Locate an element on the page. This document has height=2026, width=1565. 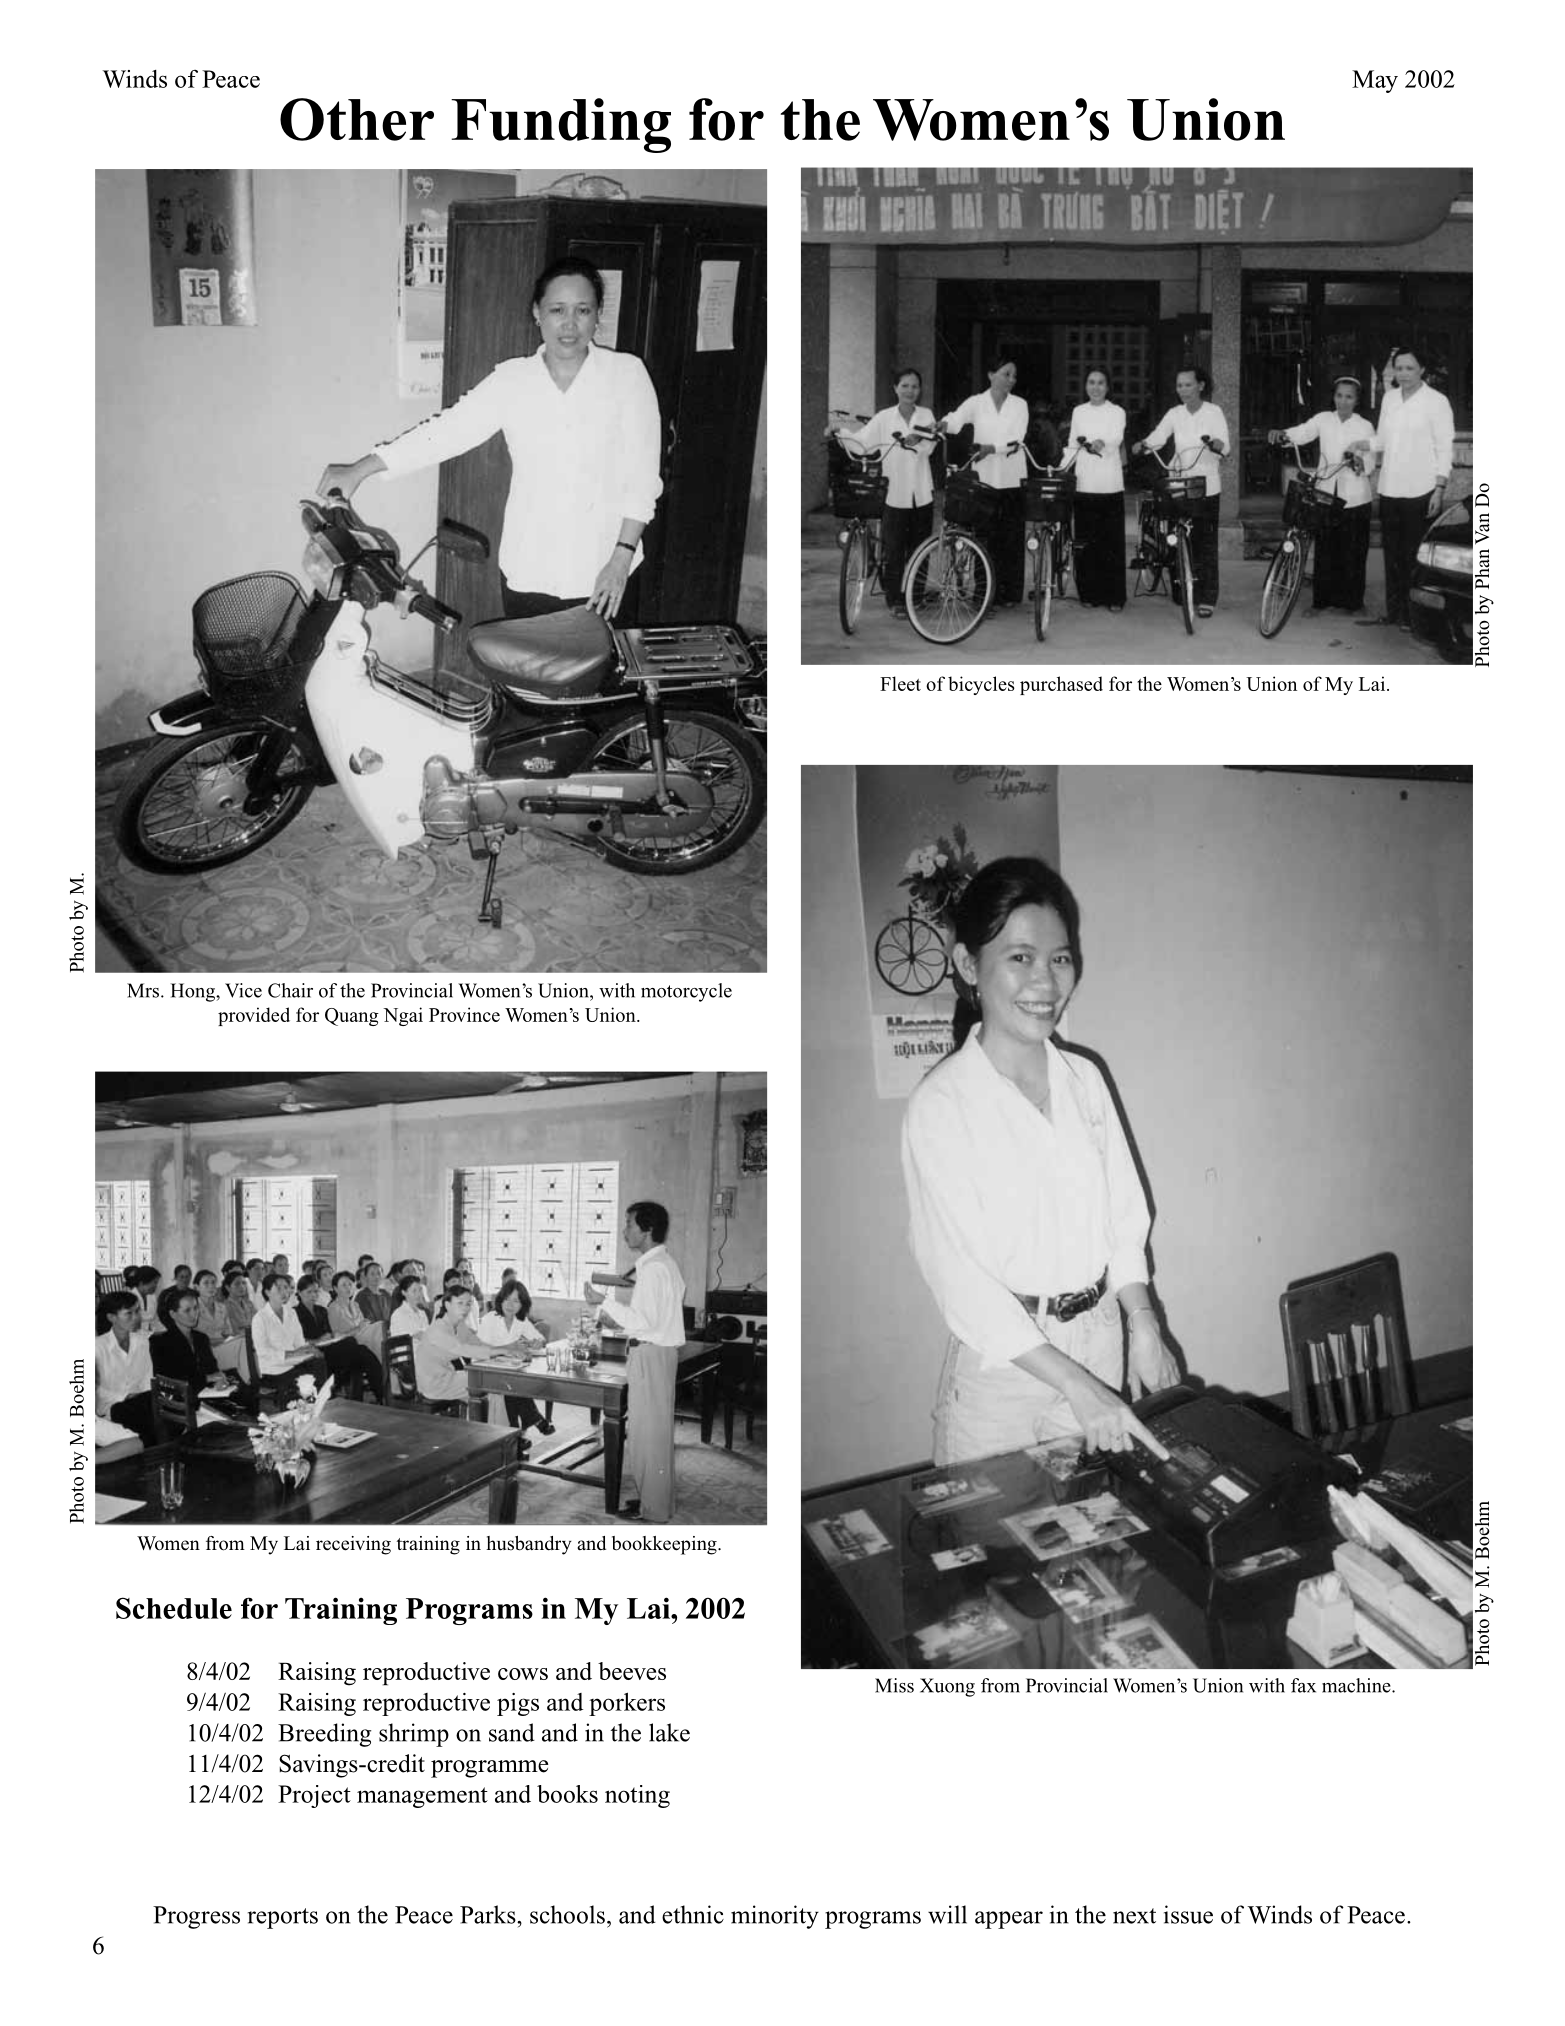
issue is located at coordinates (1188, 1914).
